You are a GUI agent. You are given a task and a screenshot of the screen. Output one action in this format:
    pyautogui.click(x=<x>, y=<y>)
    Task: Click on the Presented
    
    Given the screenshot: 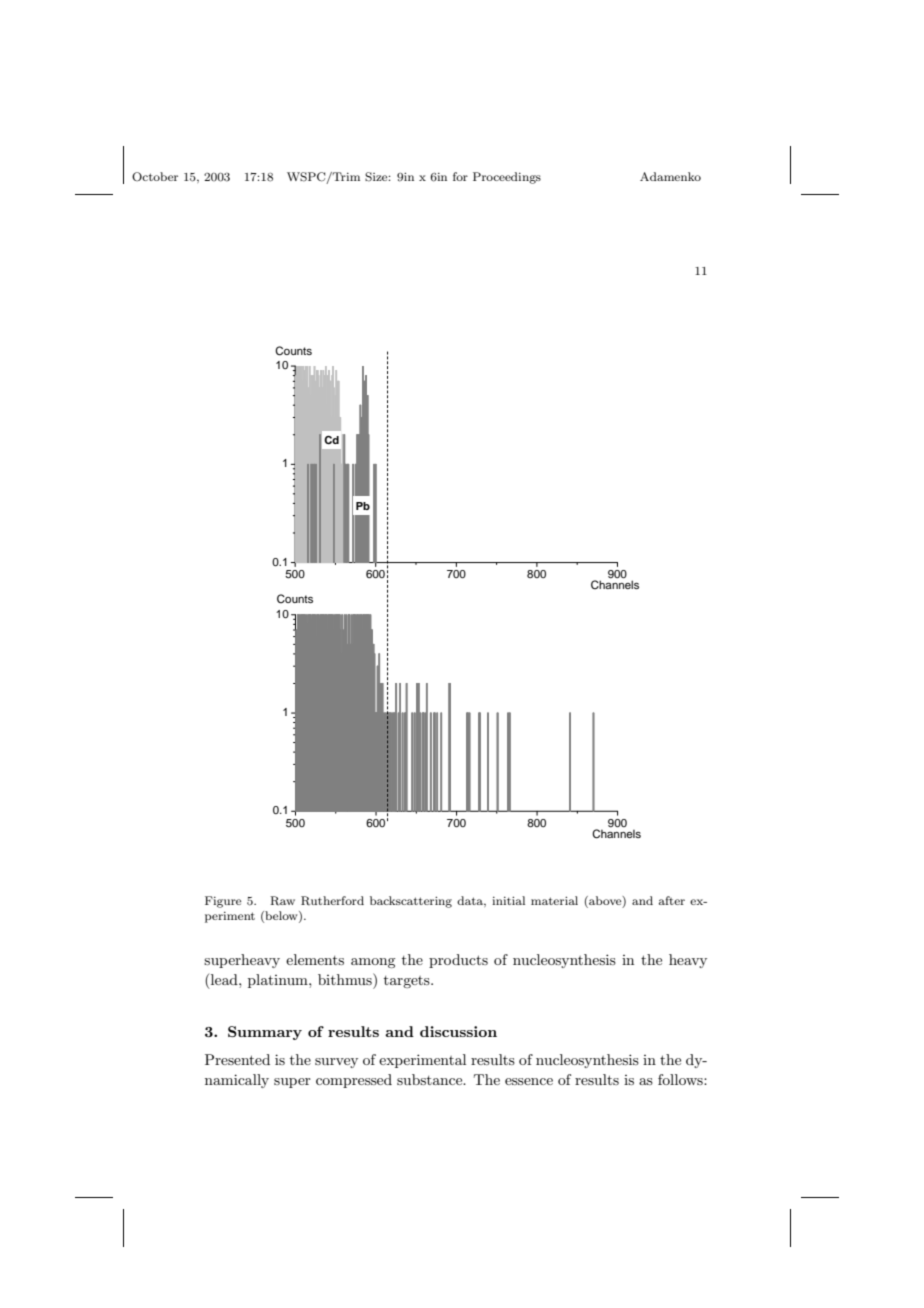 What is the action you would take?
    pyautogui.click(x=237, y=1059)
